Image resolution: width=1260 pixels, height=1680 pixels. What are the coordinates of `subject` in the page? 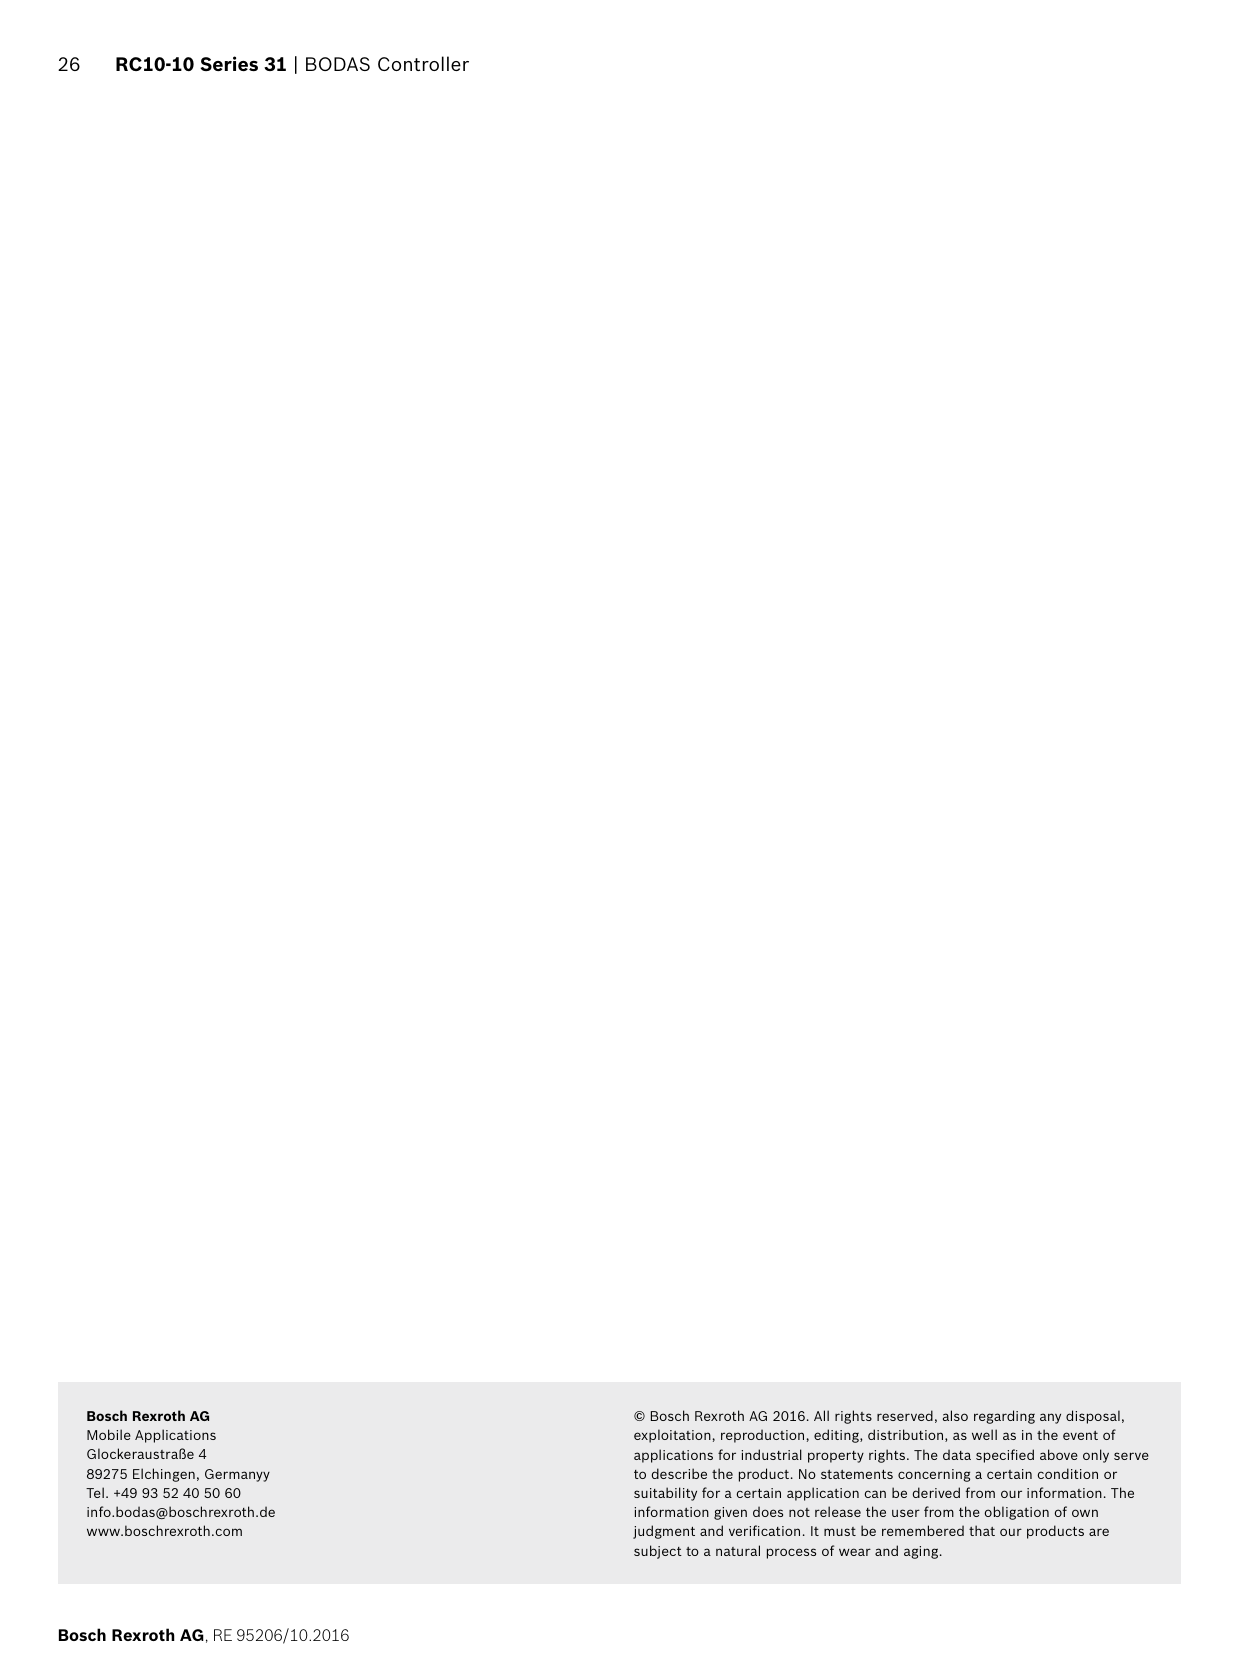 It's located at (658, 1552).
